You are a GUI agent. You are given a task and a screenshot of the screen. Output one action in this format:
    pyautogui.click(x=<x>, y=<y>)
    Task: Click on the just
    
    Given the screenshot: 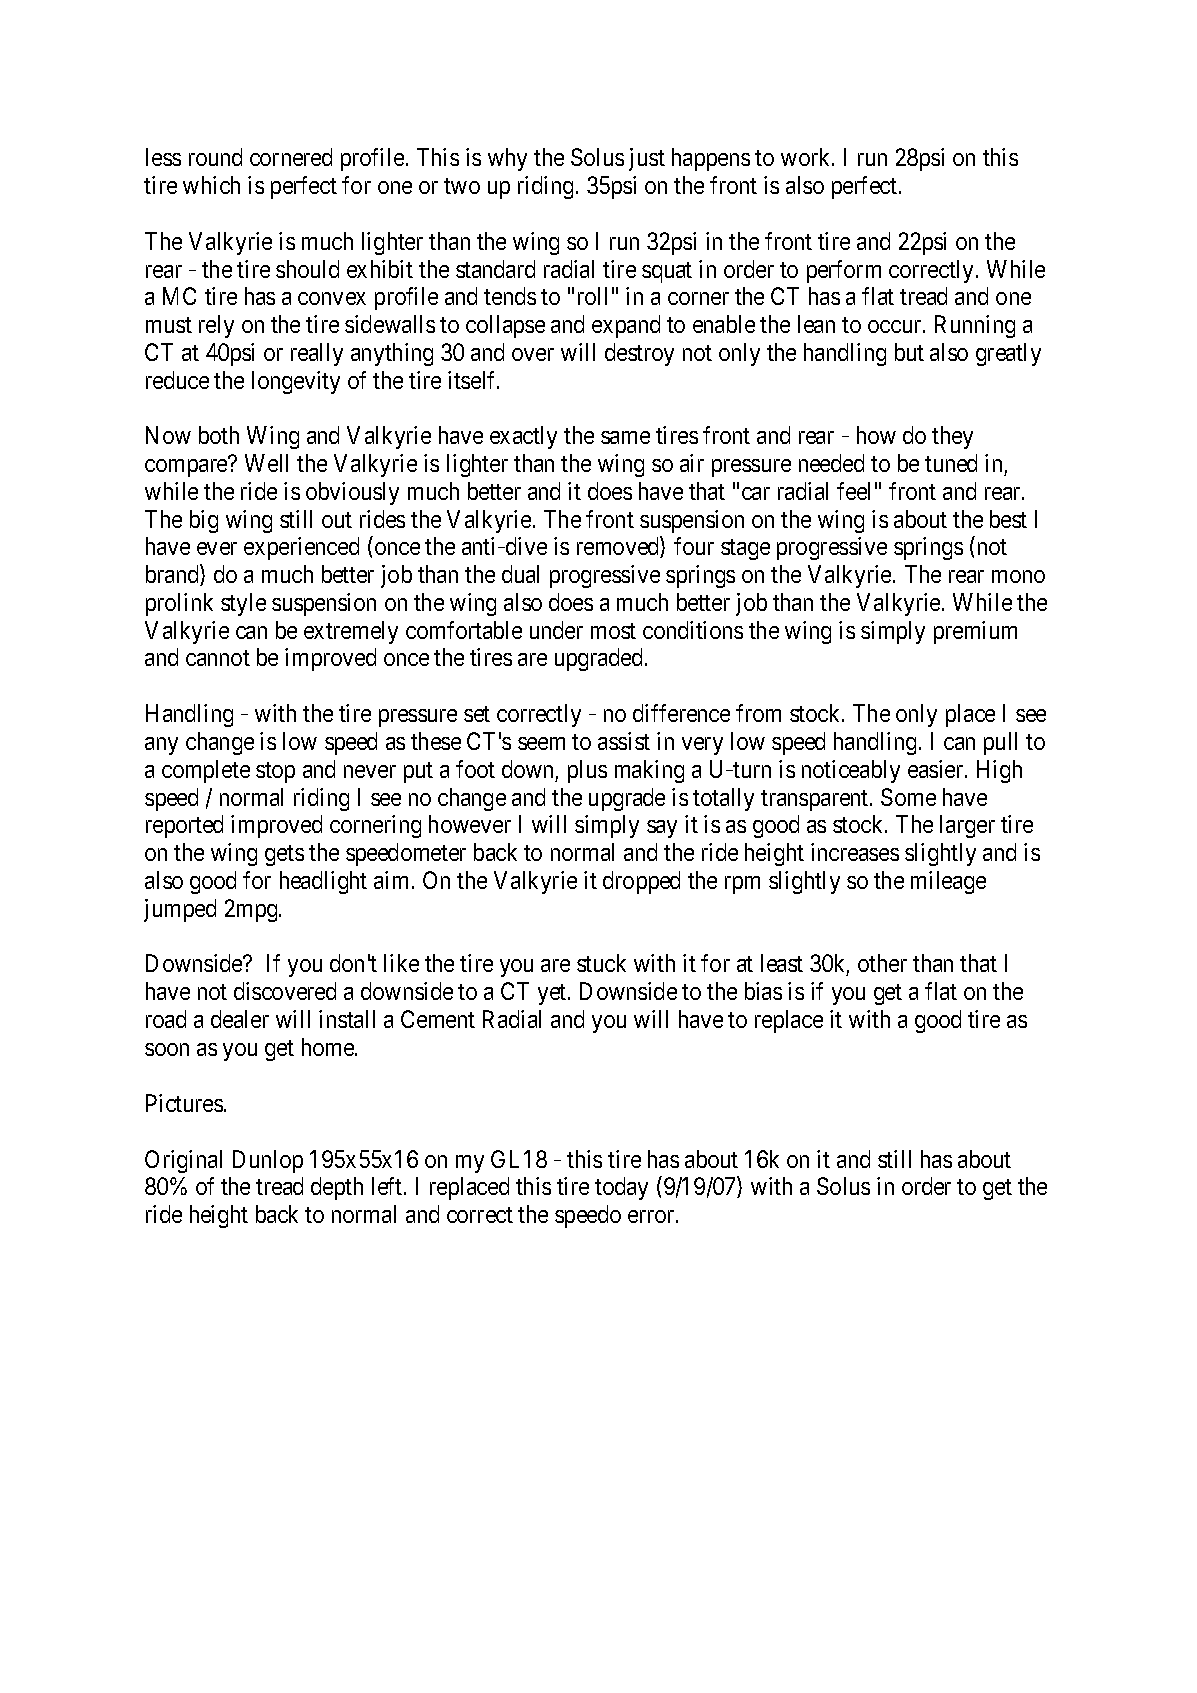 What is the action you would take?
    pyautogui.click(x=647, y=159)
